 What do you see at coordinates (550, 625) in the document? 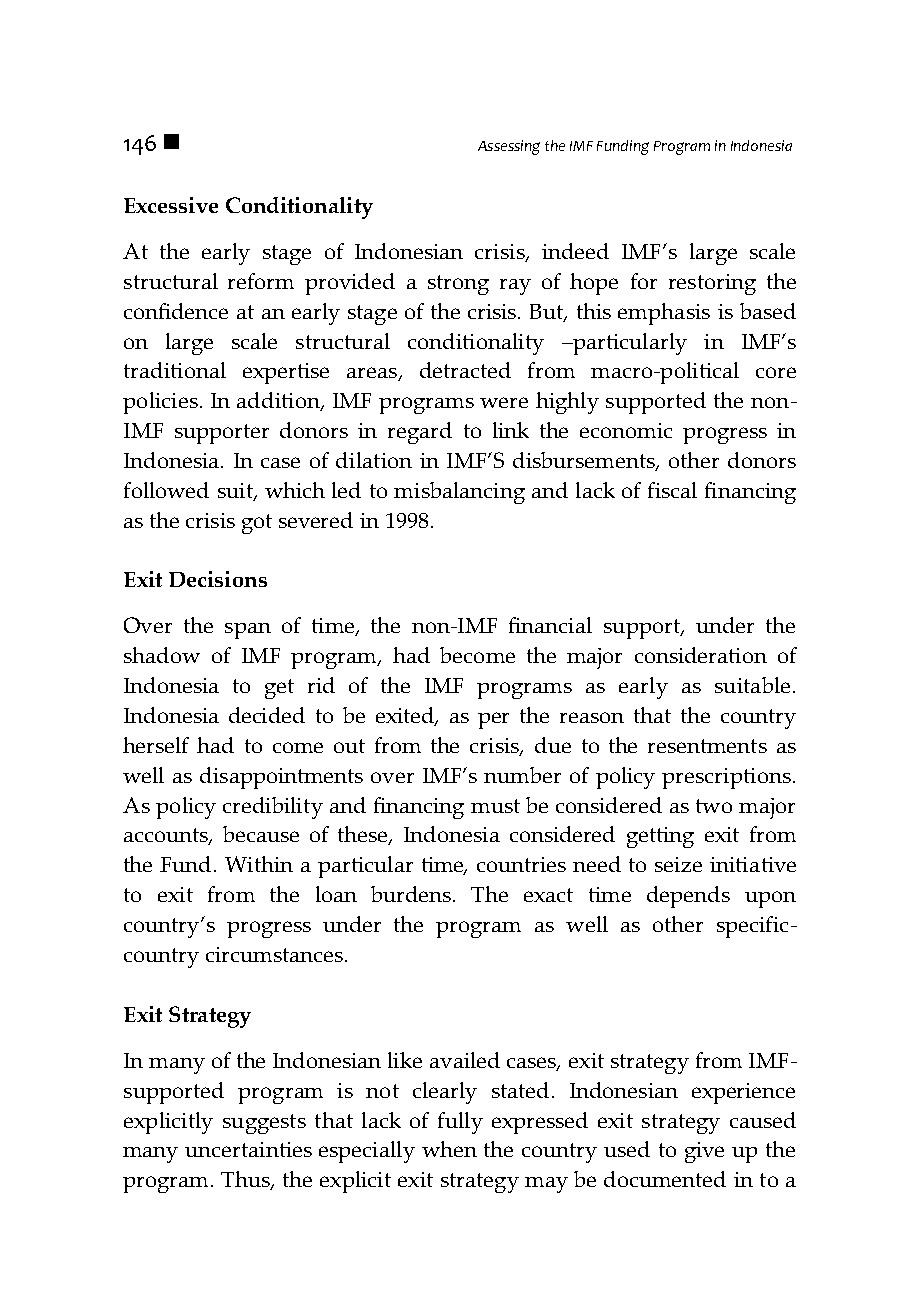
I see `financial` at bounding box center [550, 625].
